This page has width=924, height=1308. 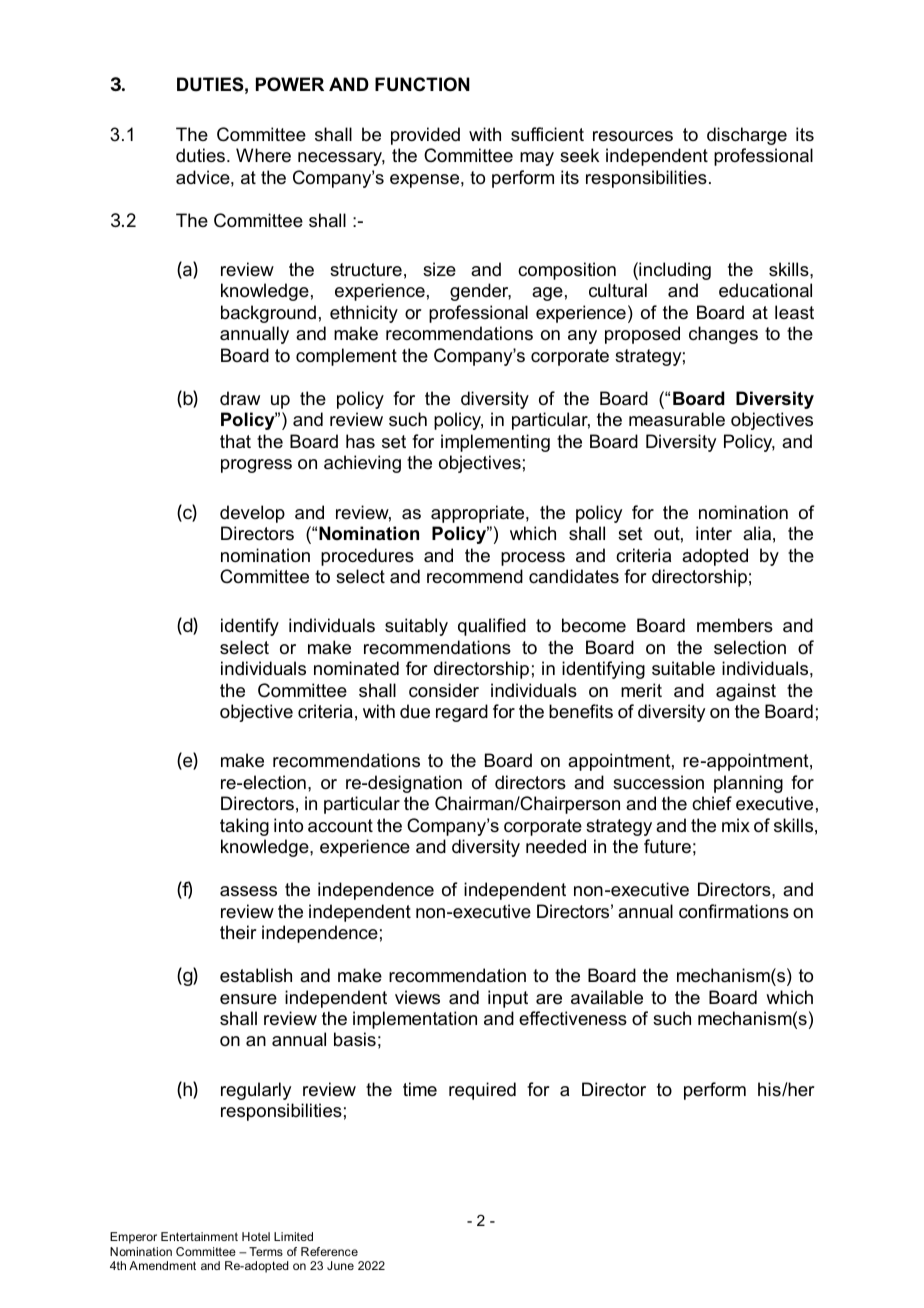 I want to click on Entertainment, so click(x=199, y=1236).
